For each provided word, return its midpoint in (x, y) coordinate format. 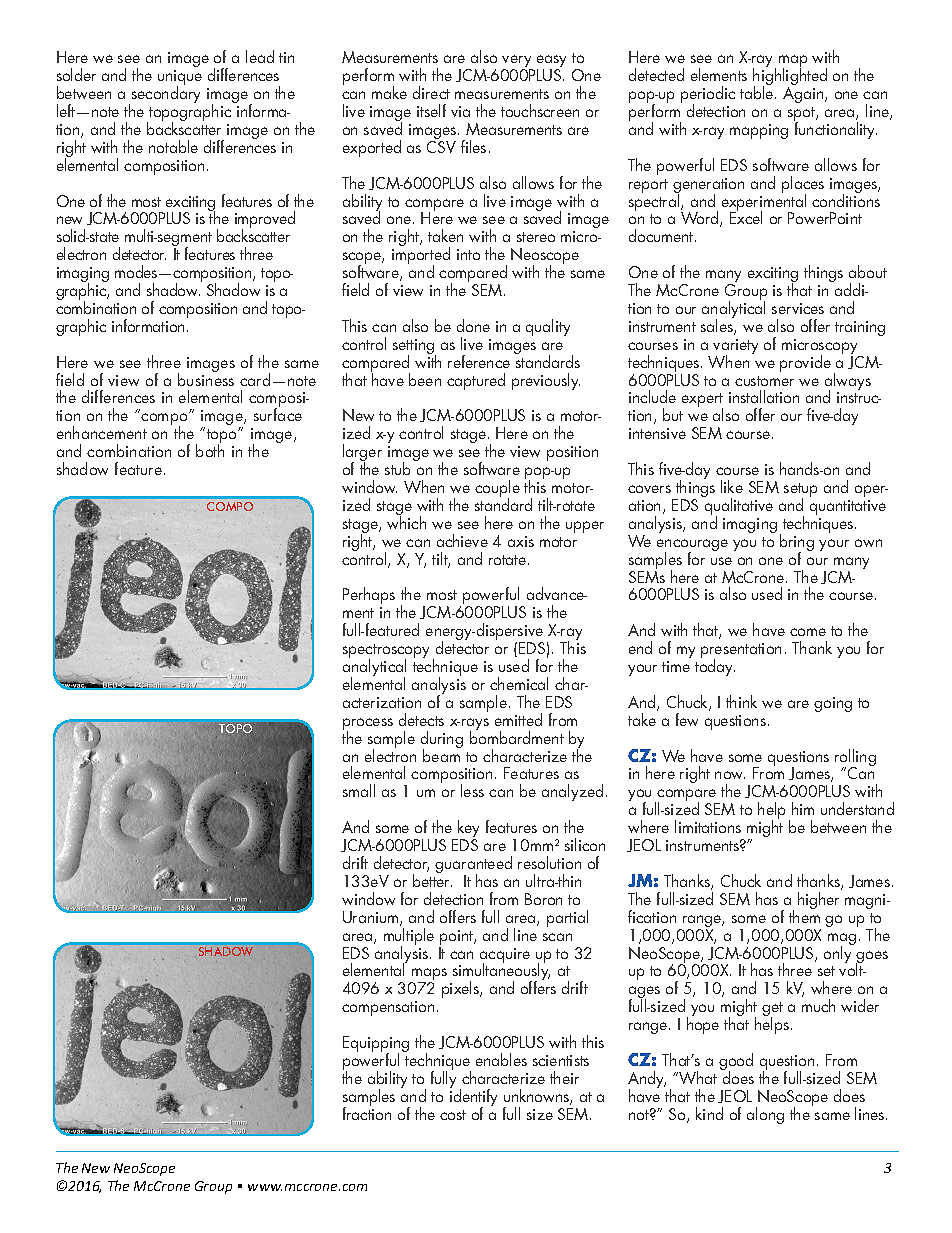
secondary (166, 93)
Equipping (376, 1045)
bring (797, 544)
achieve (462, 540)
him (803, 808)
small (359, 790)
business (206, 378)
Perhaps (369, 595)
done (473, 325)
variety (735, 348)
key (467, 830)
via (460, 111)
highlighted (790, 77)
